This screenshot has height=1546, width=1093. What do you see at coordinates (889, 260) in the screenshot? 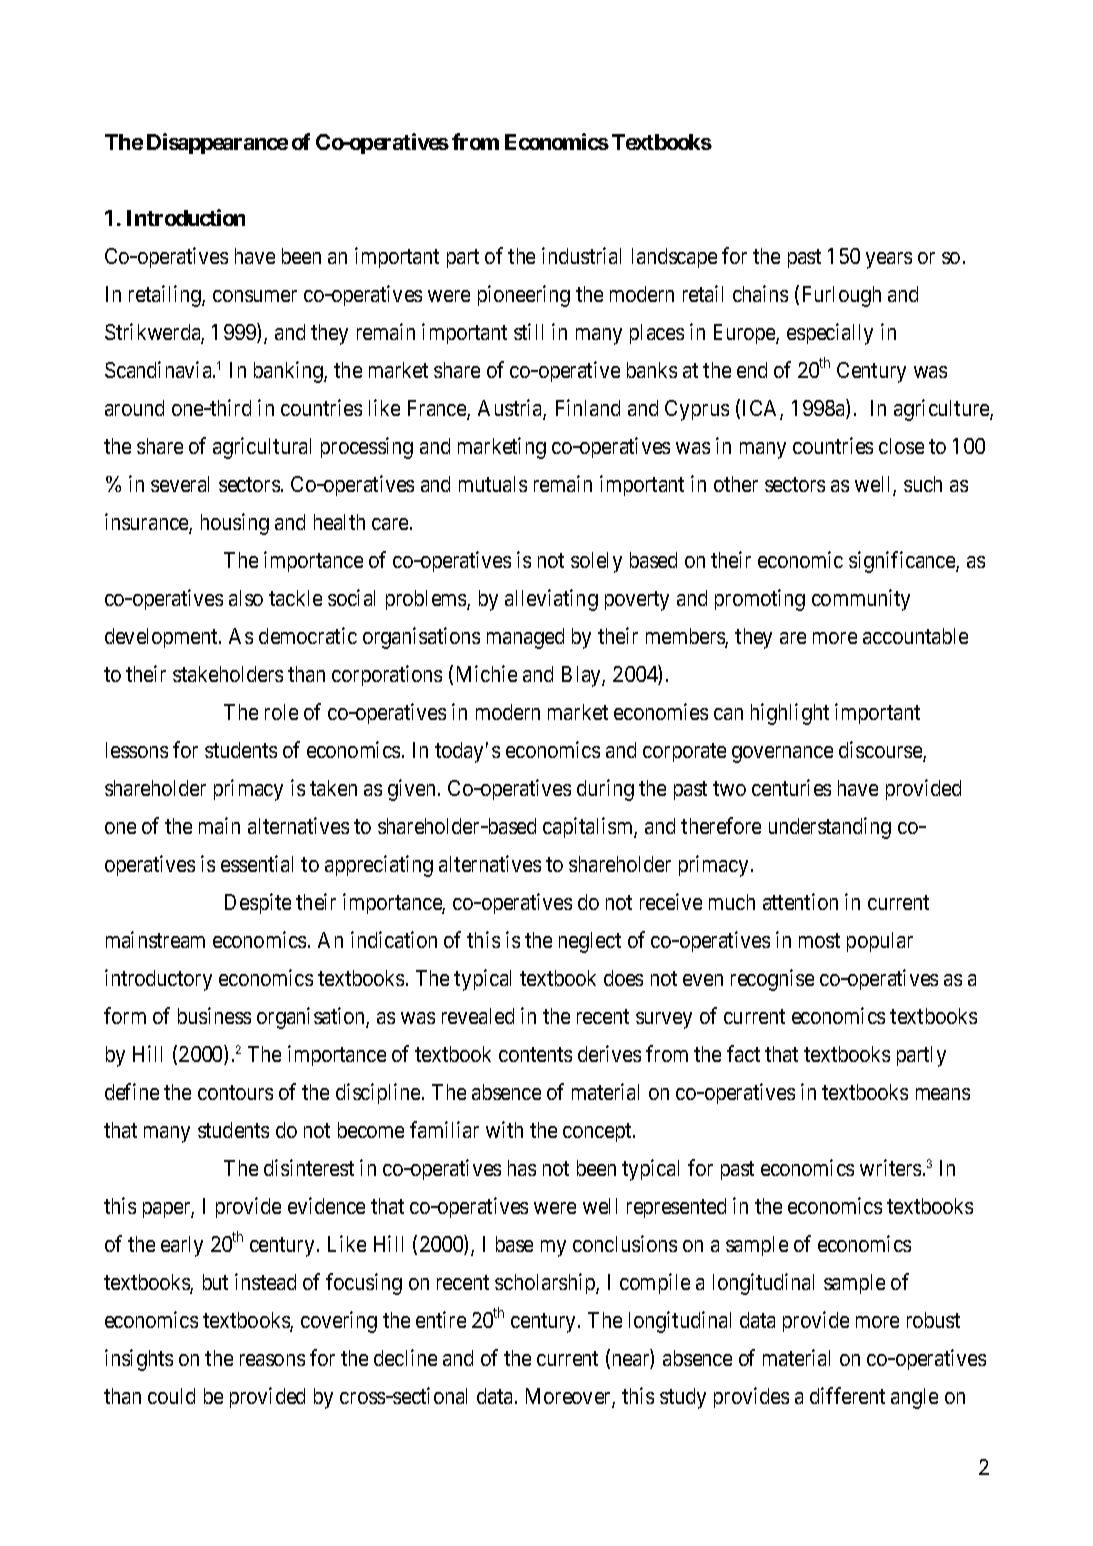
I see `years` at bounding box center [889, 260].
